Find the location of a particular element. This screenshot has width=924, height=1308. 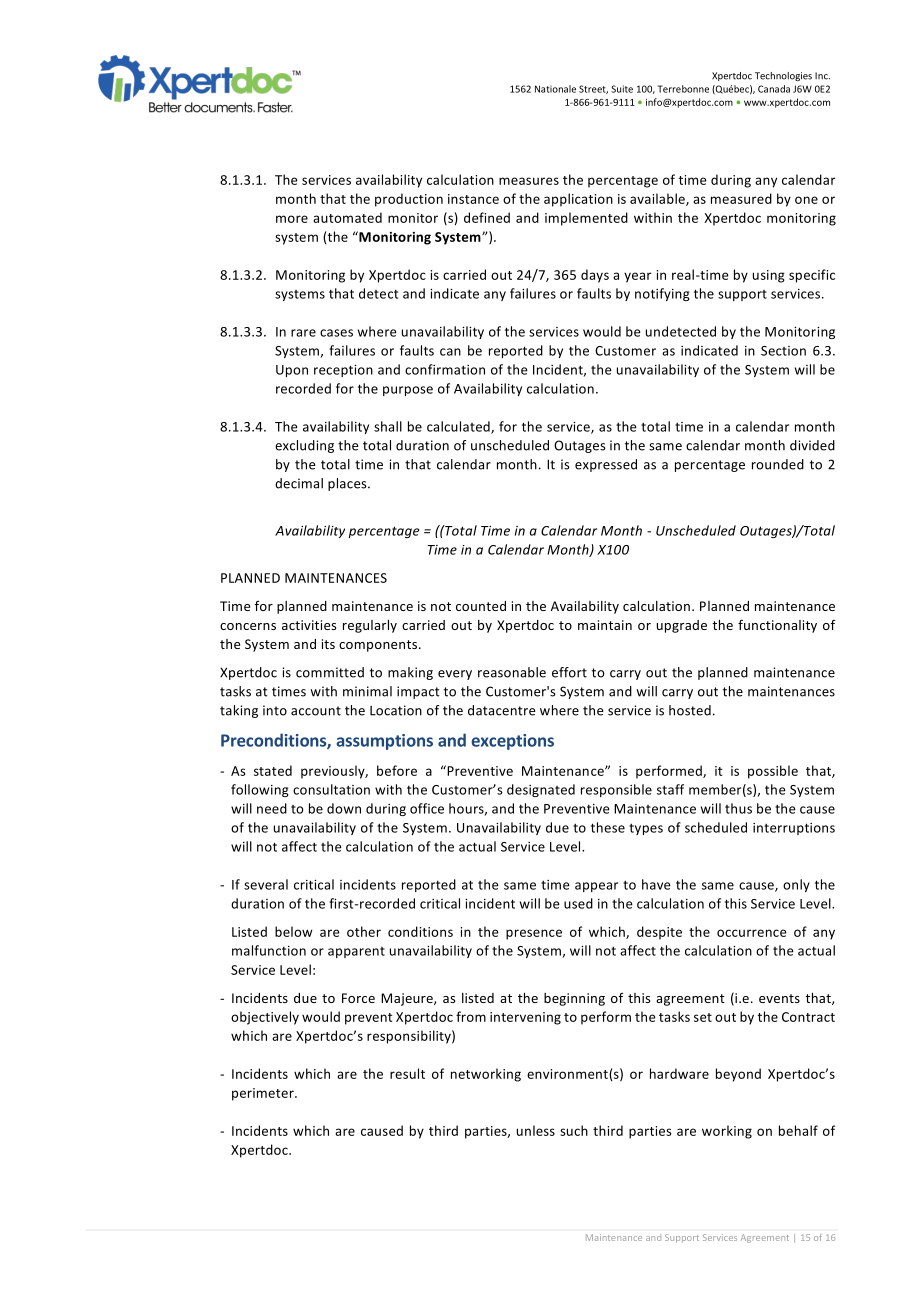

perimeter is located at coordinates (264, 1094).
